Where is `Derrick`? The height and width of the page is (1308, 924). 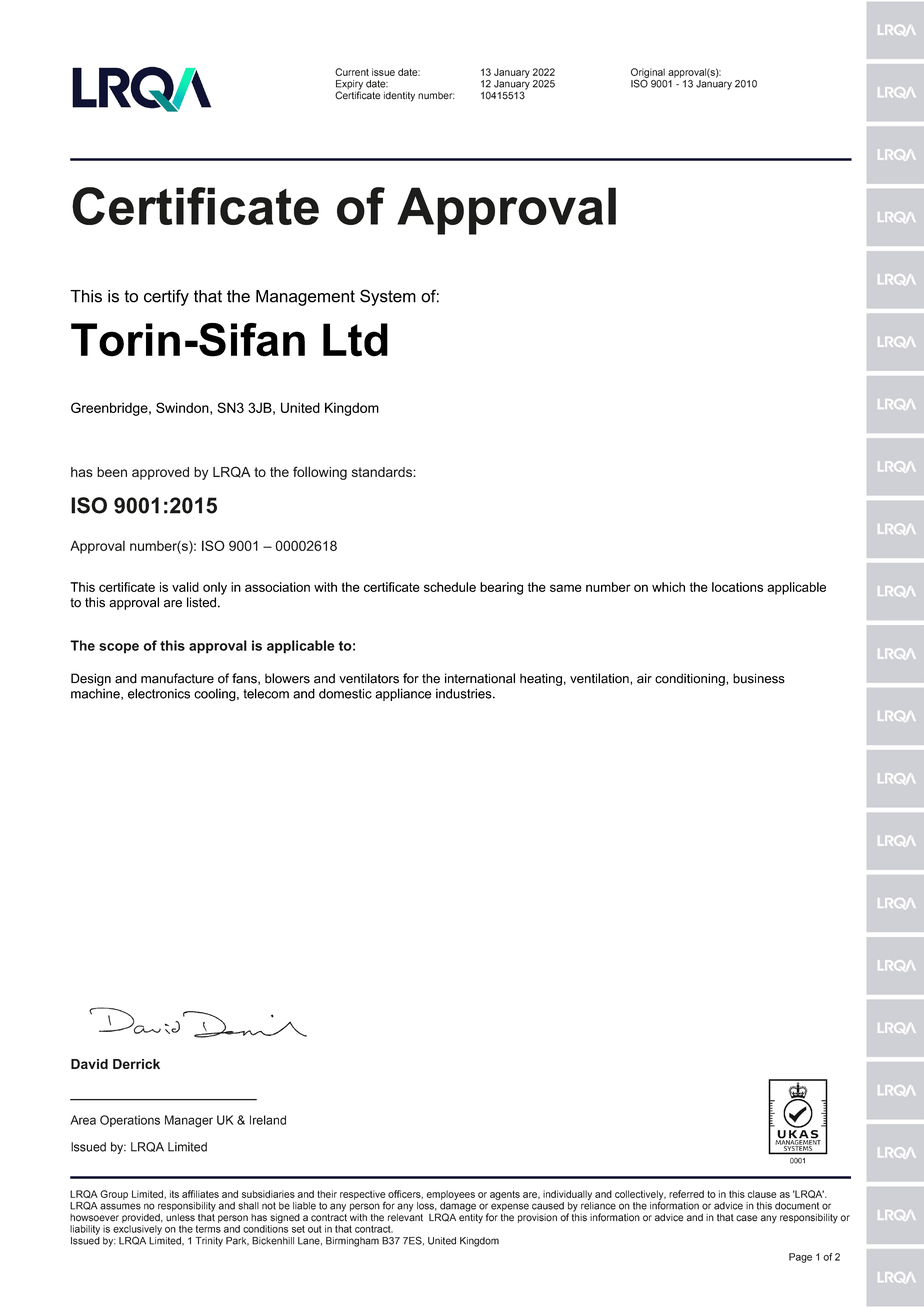 Derrick is located at coordinates (136, 1064).
